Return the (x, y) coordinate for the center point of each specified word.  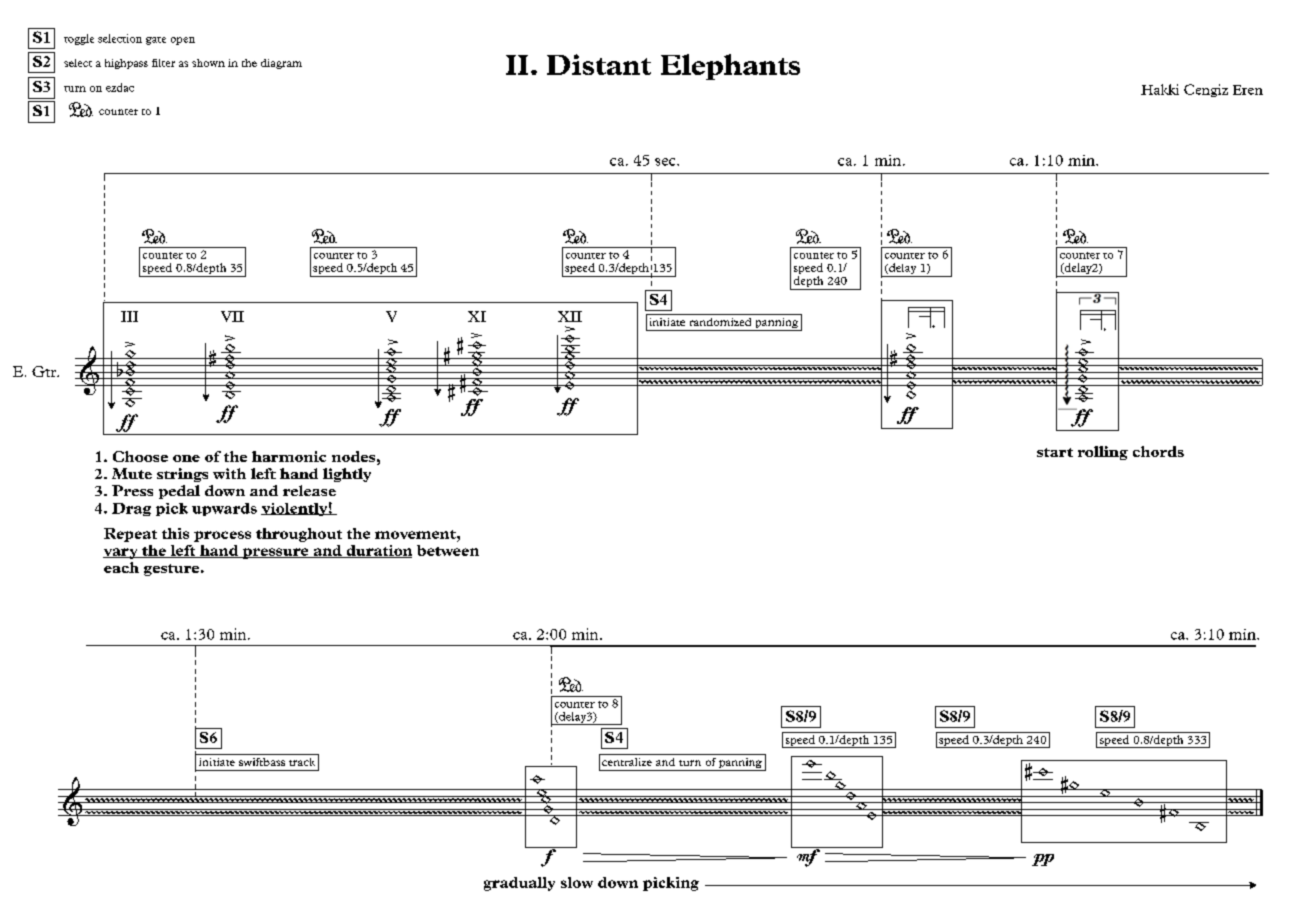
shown (208, 63)
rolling (1103, 453)
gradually (519, 884)
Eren (1248, 90)
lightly (347, 475)
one (186, 458)
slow (577, 882)
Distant (599, 64)
